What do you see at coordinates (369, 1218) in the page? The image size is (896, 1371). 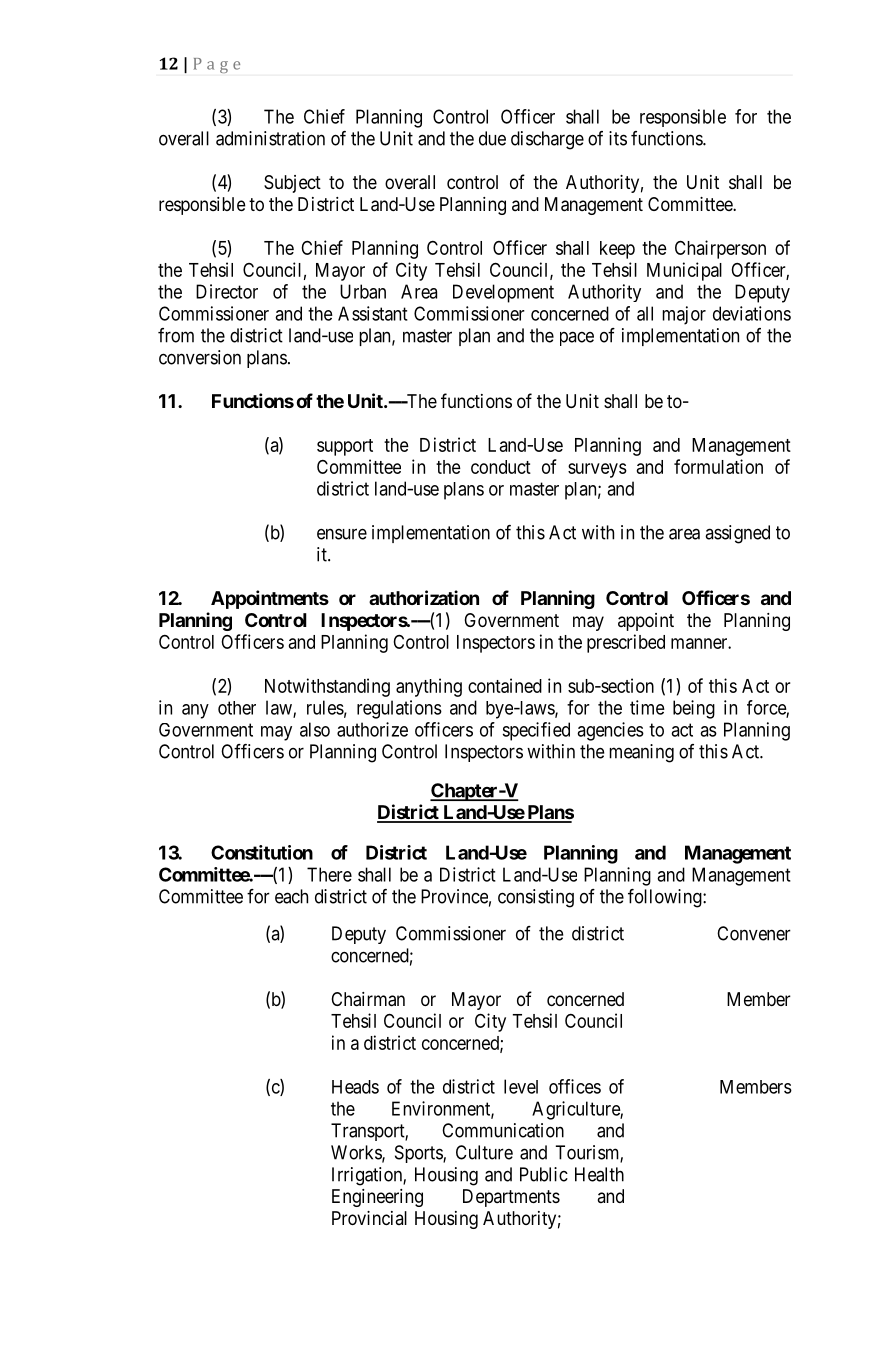 I see `Provincial` at bounding box center [369, 1218].
